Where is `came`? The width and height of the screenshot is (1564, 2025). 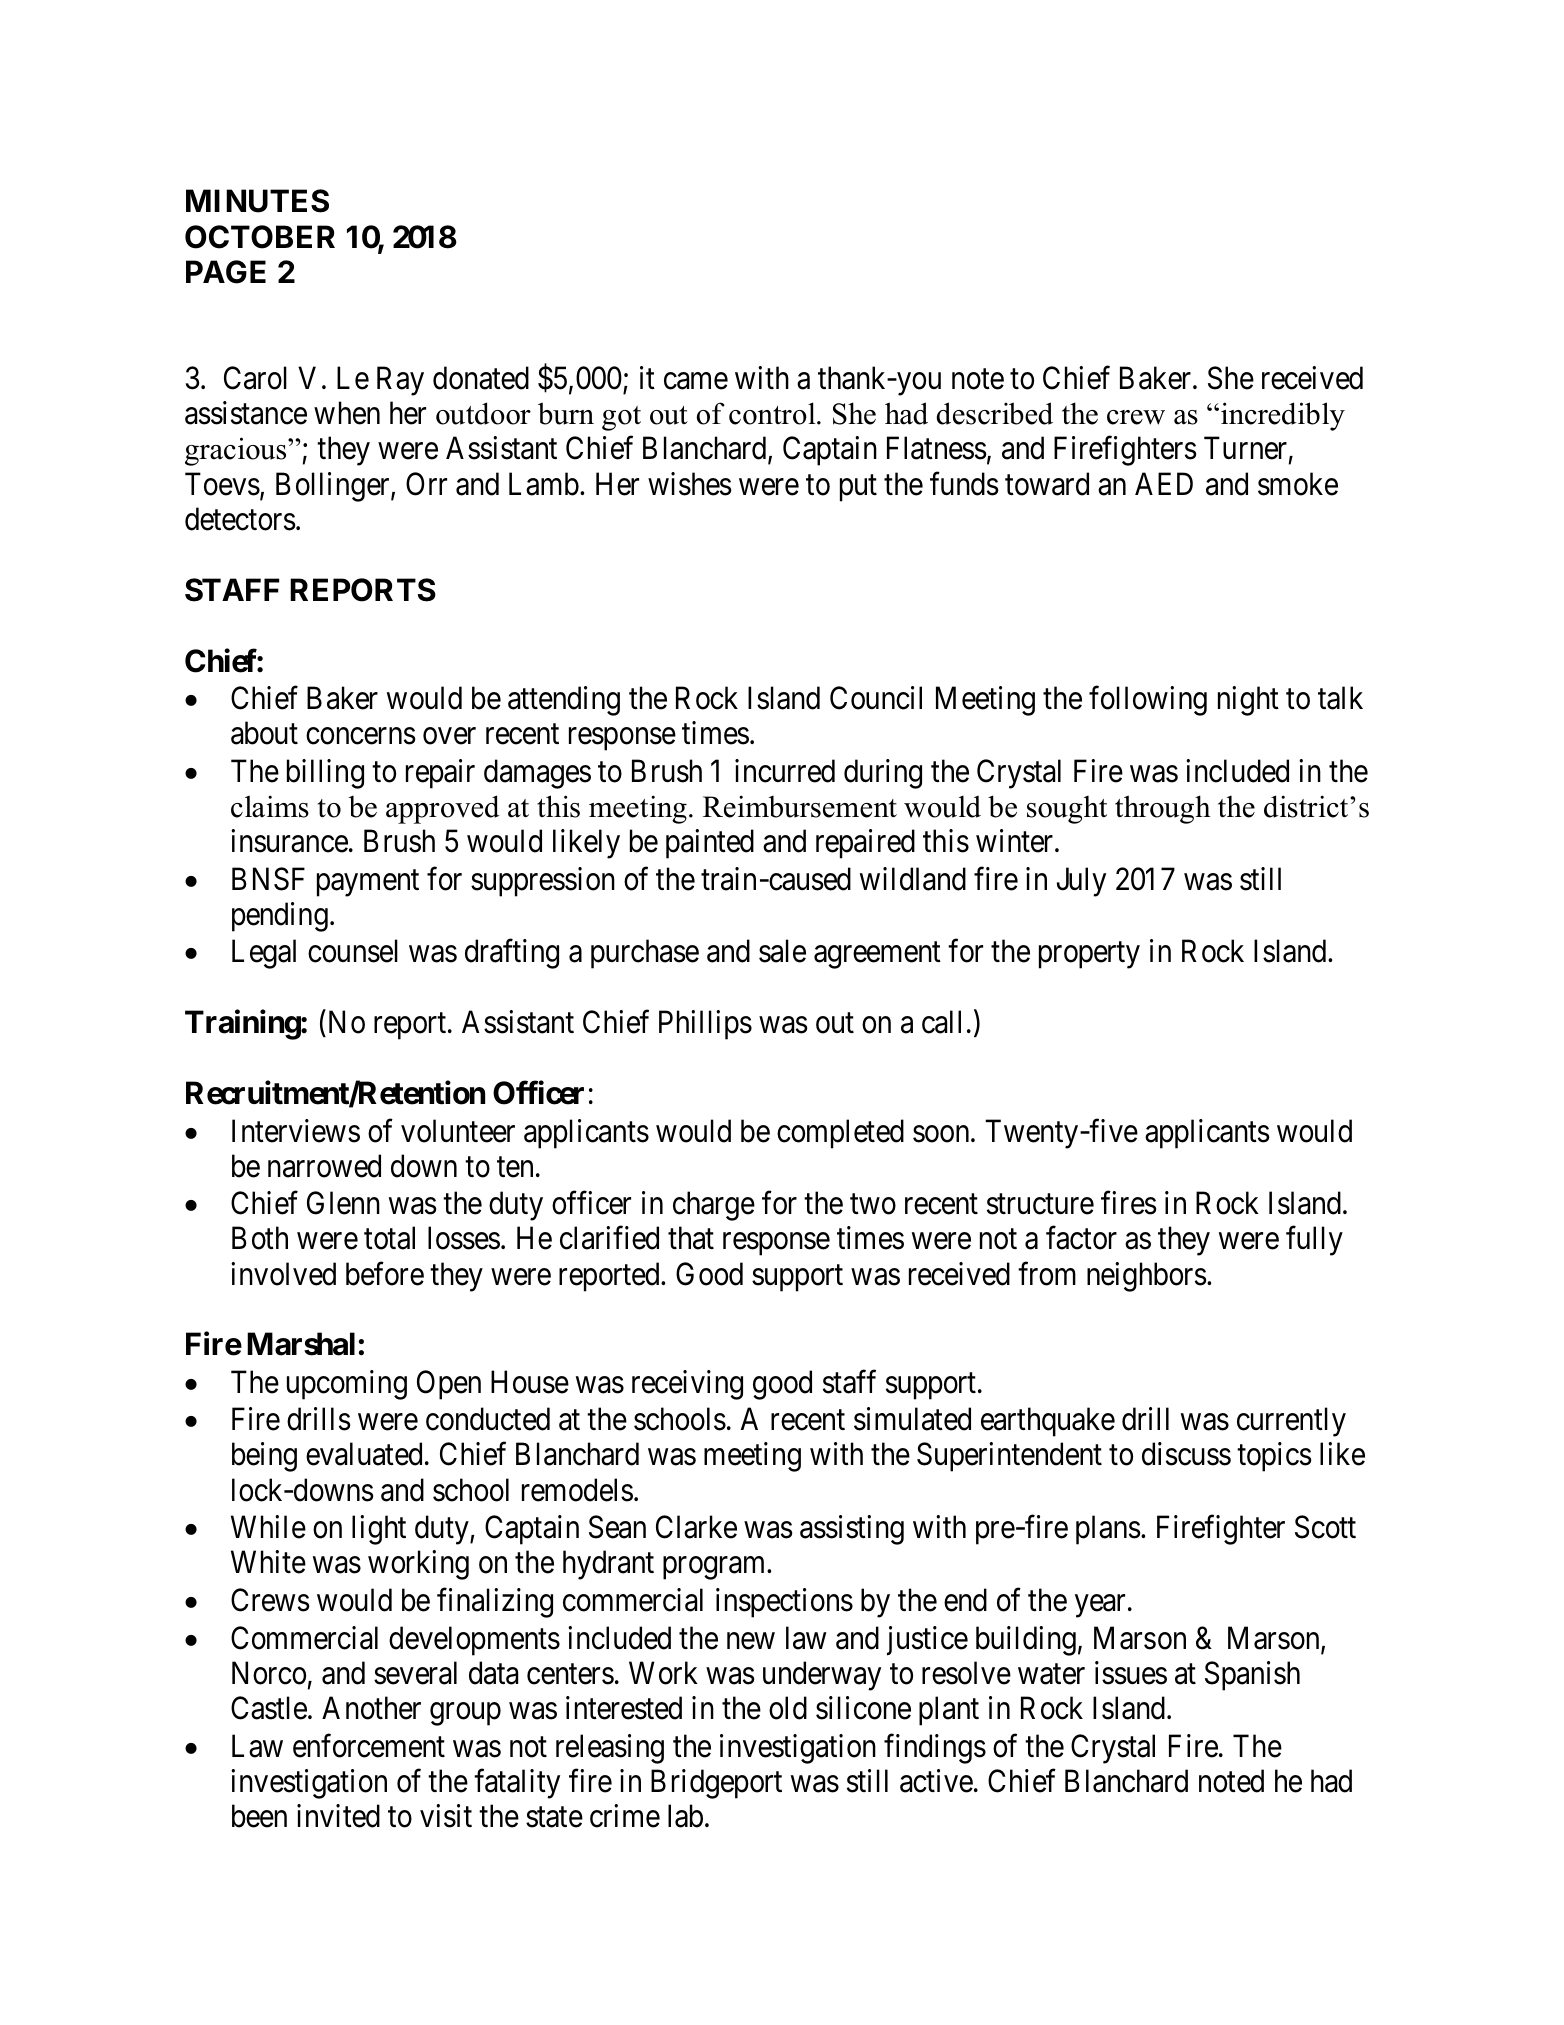 came is located at coordinates (696, 381).
